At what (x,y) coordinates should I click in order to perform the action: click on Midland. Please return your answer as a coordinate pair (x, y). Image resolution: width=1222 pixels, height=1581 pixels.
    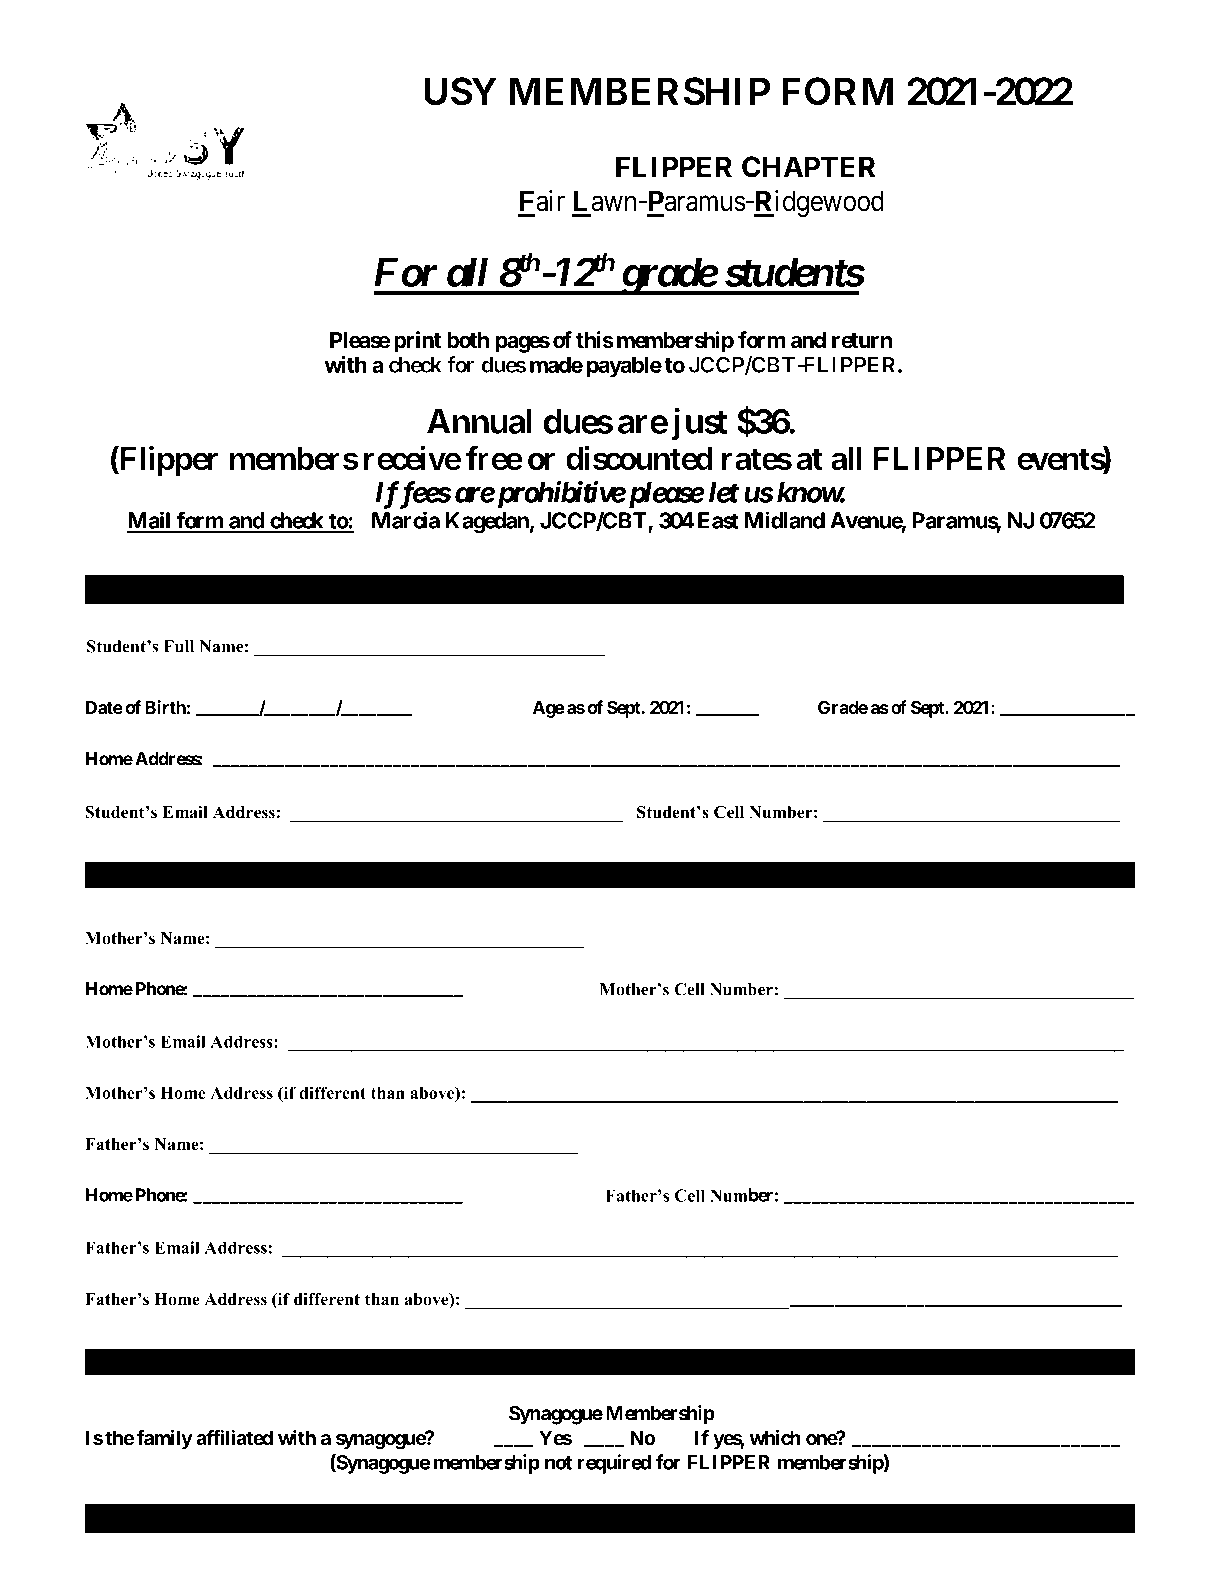
    Looking at the image, I should click on (785, 520).
